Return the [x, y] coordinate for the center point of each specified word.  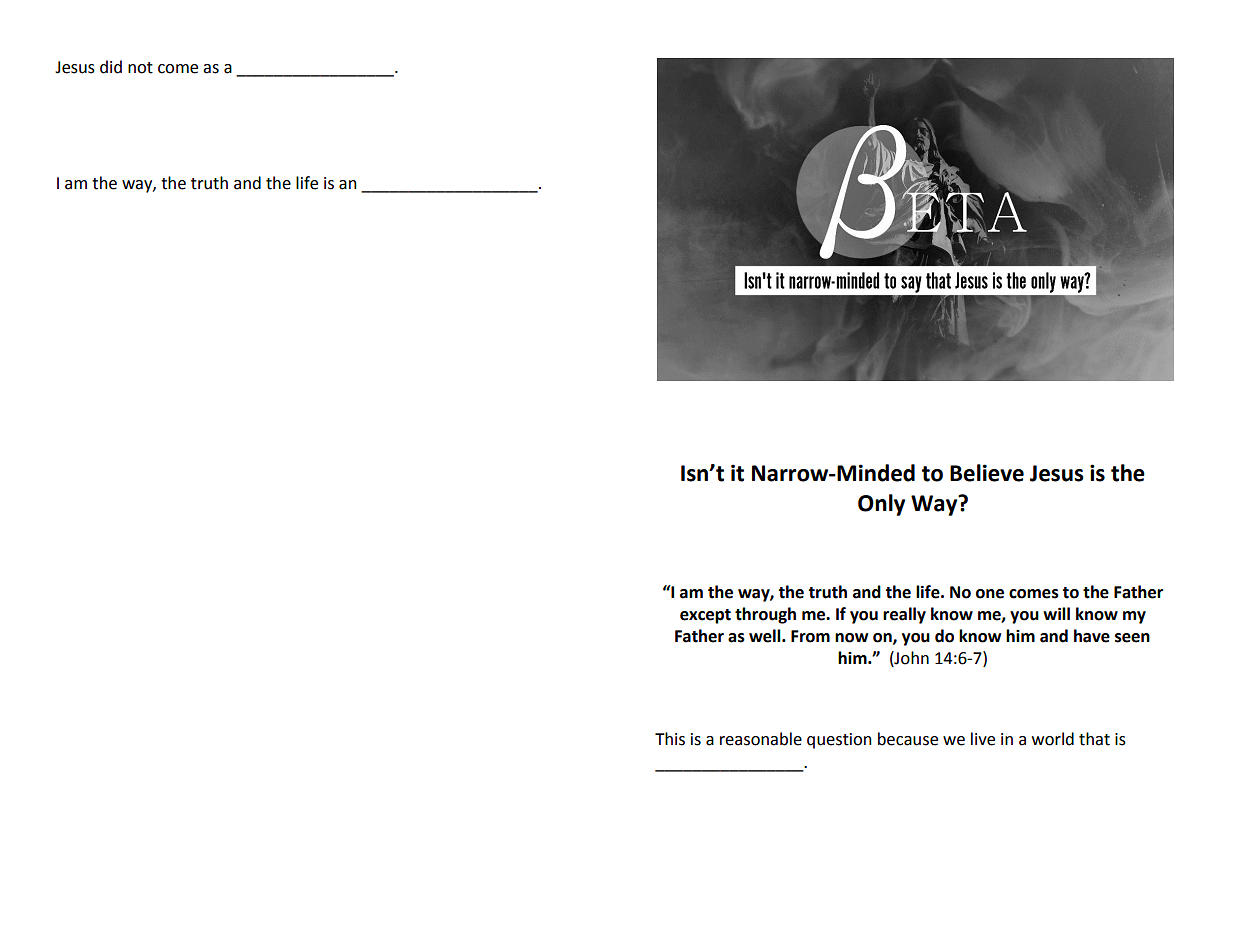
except [705, 616]
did [111, 67]
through [765, 615]
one [990, 594]
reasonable [761, 739]
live [983, 739]
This [670, 739]
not [140, 68]
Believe [987, 473]
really [904, 615]
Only [881, 505]
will [1056, 613]
